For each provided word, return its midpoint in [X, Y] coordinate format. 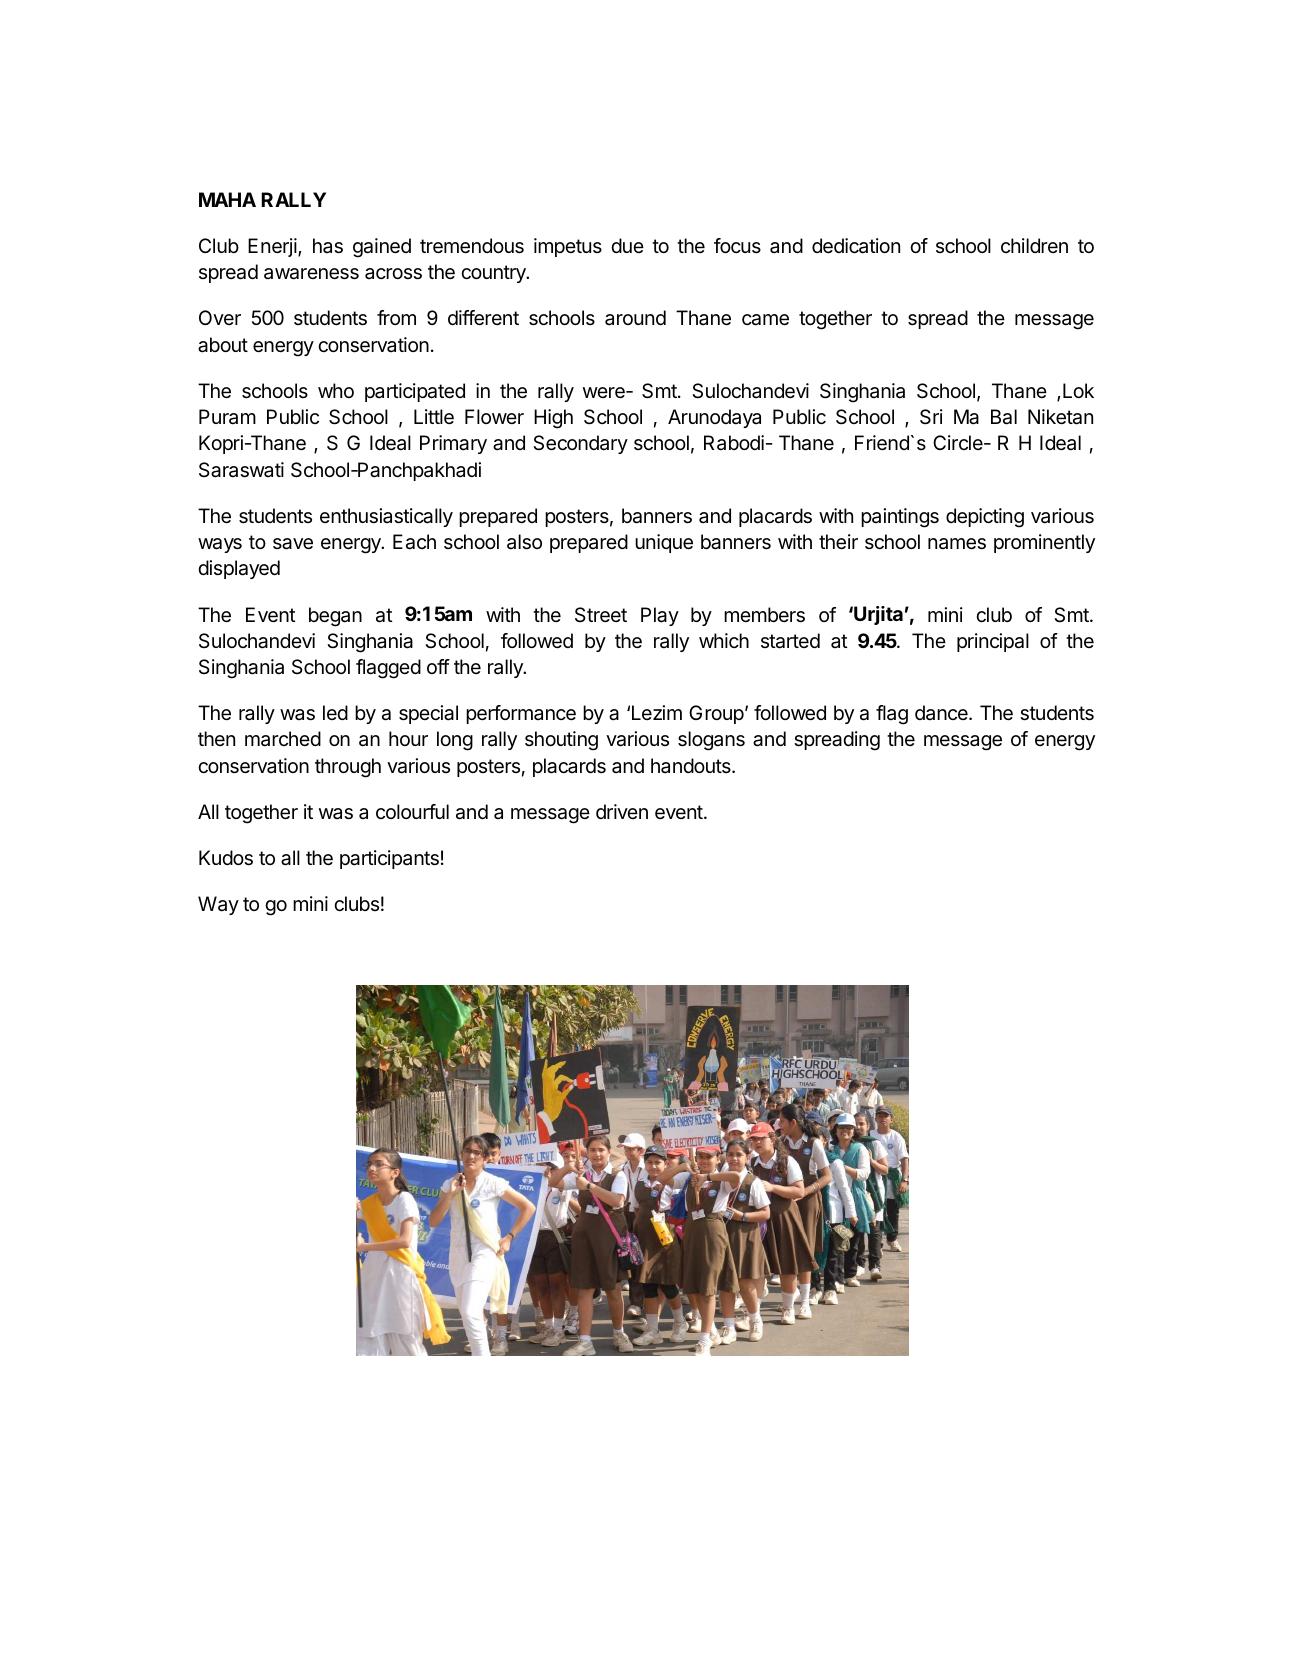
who [336, 390]
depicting [985, 518]
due [627, 245]
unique [664, 543]
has [328, 246]
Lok [1078, 390]
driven [622, 811]
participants [389, 859]
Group [716, 714]
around [635, 317]
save [293, 544]
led [335, 712]
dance [942, 713]
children [1034, 245]
